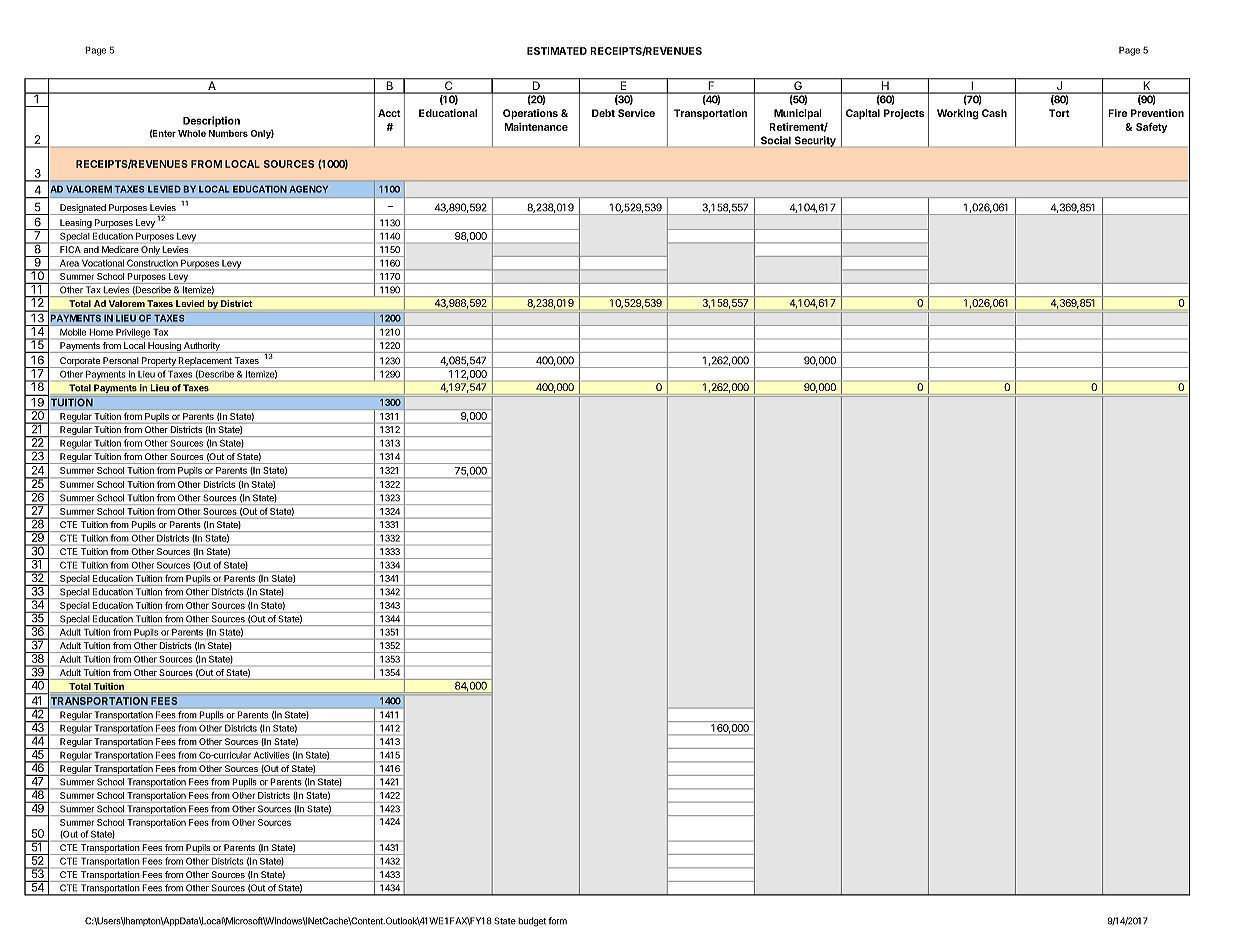 This screenshot has height=952, width=1233. Describe the element at coordinates (211, 121) in the screenshot. I see `Description` at that location.
